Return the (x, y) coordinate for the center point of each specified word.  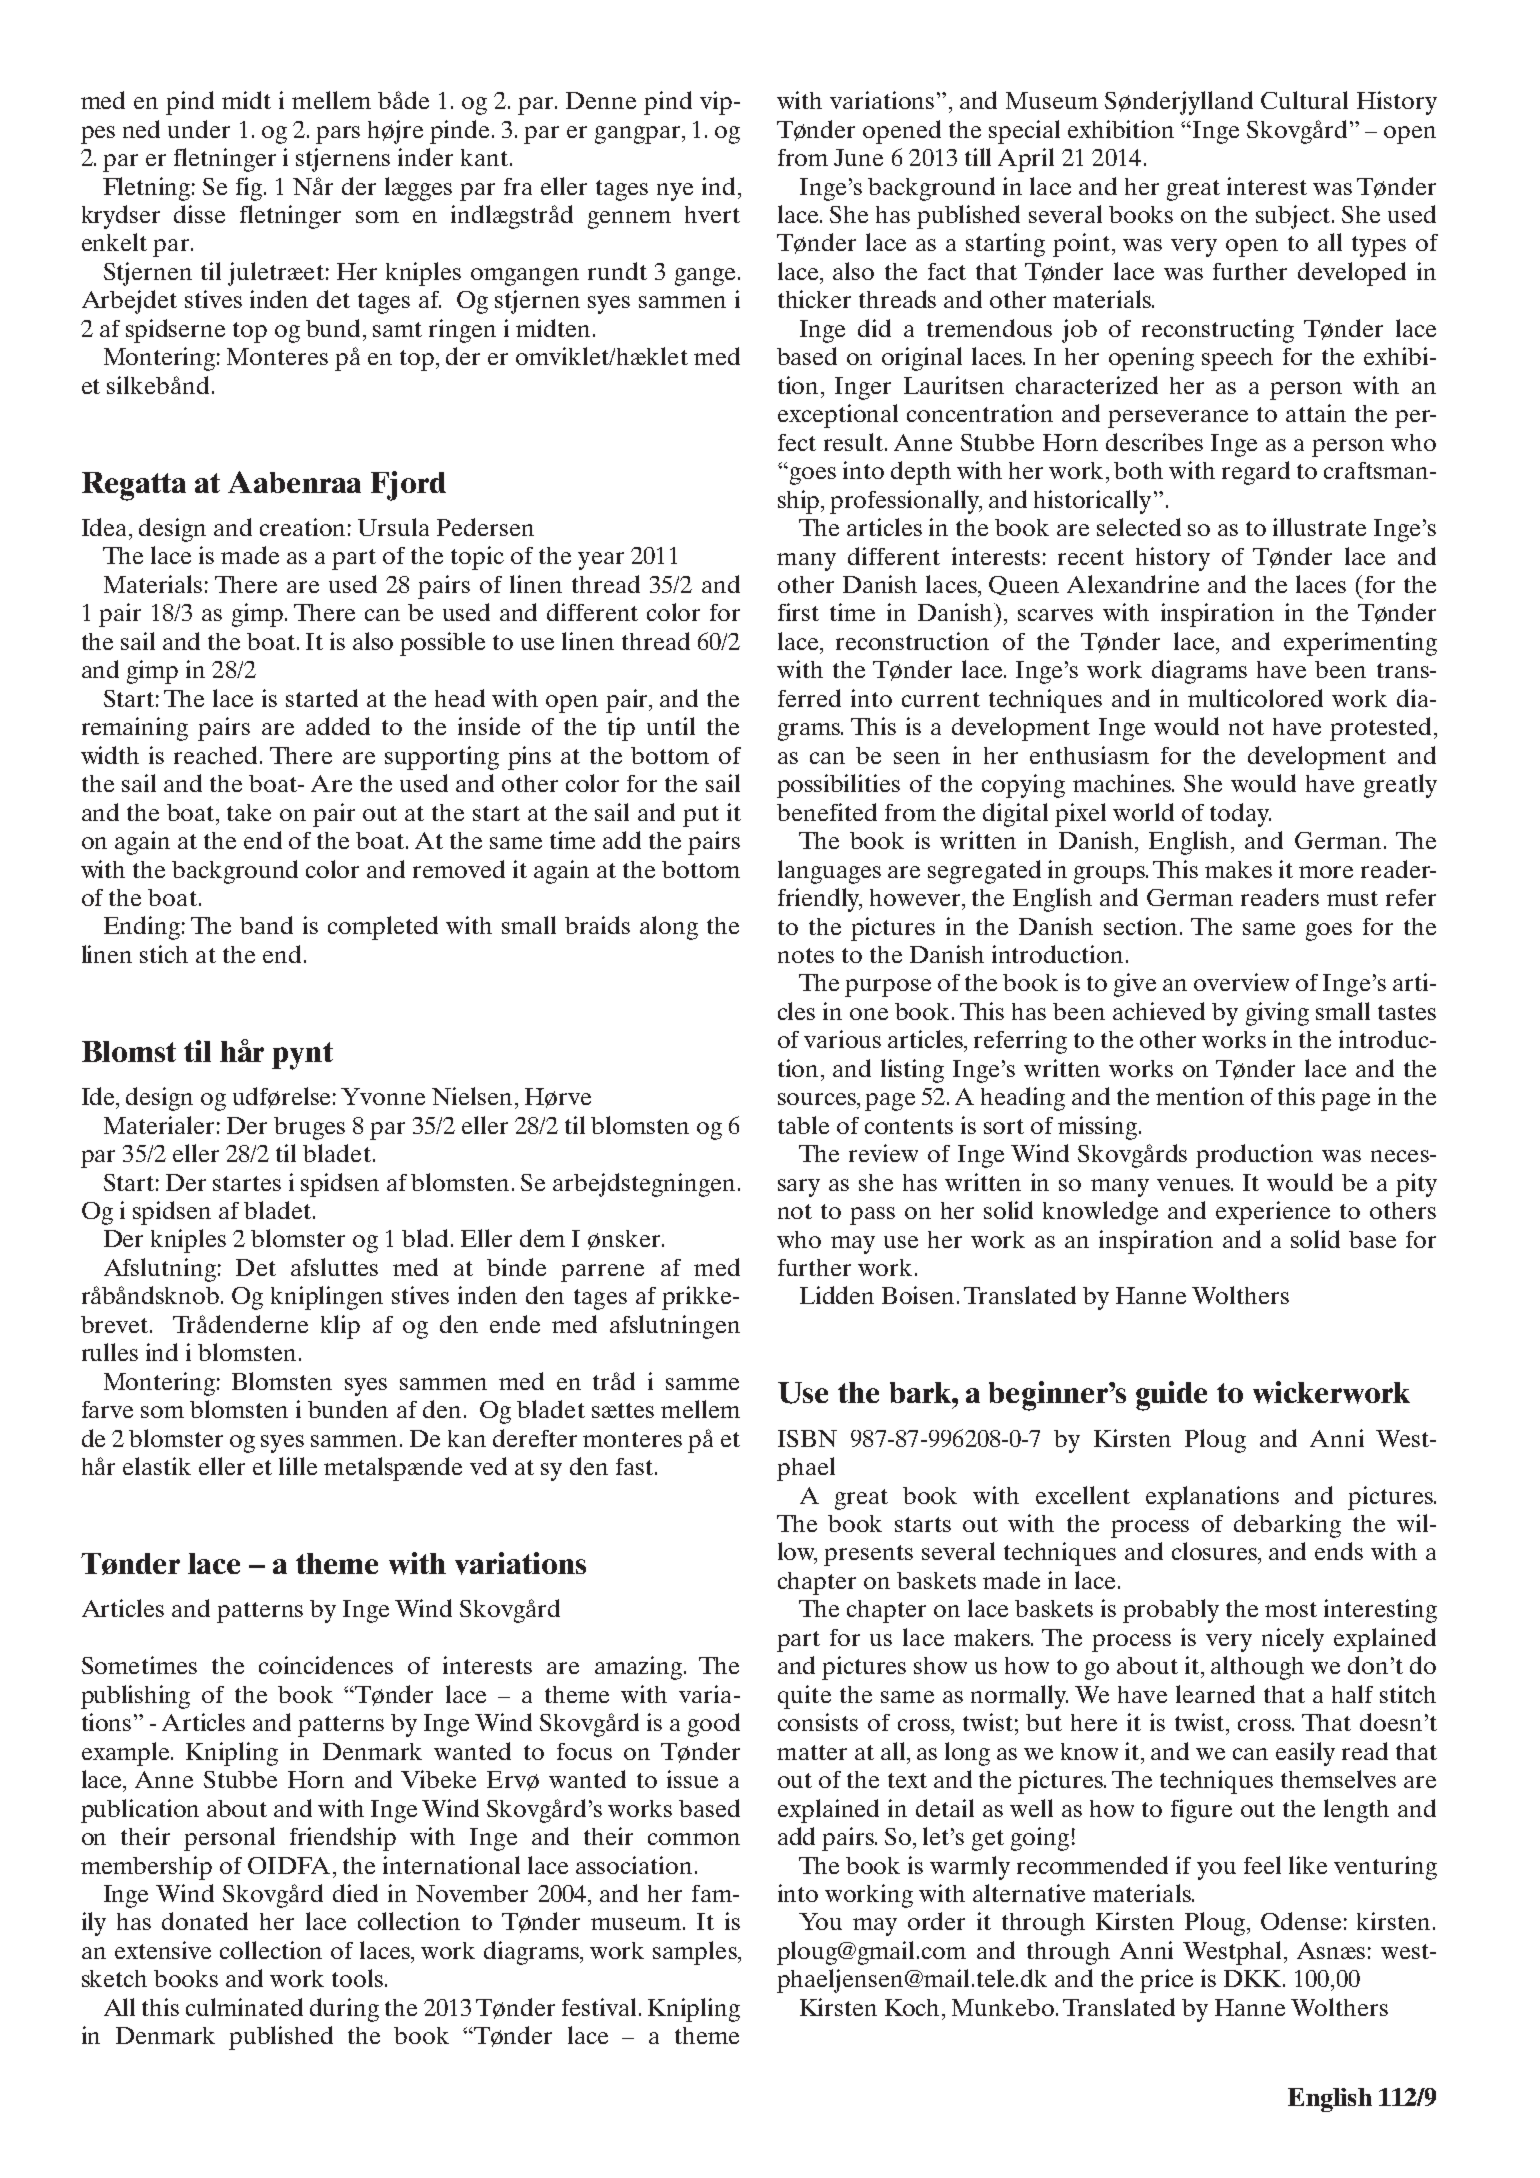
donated (205, 1921)
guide (1171, 1396)
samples (696, 1953)
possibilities (838, 786)
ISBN (807, 1438)
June (858, 157)
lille (298, 1466)
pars (338, 135)
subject (1294, 217)
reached (217, 755)
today (1240, 815)
